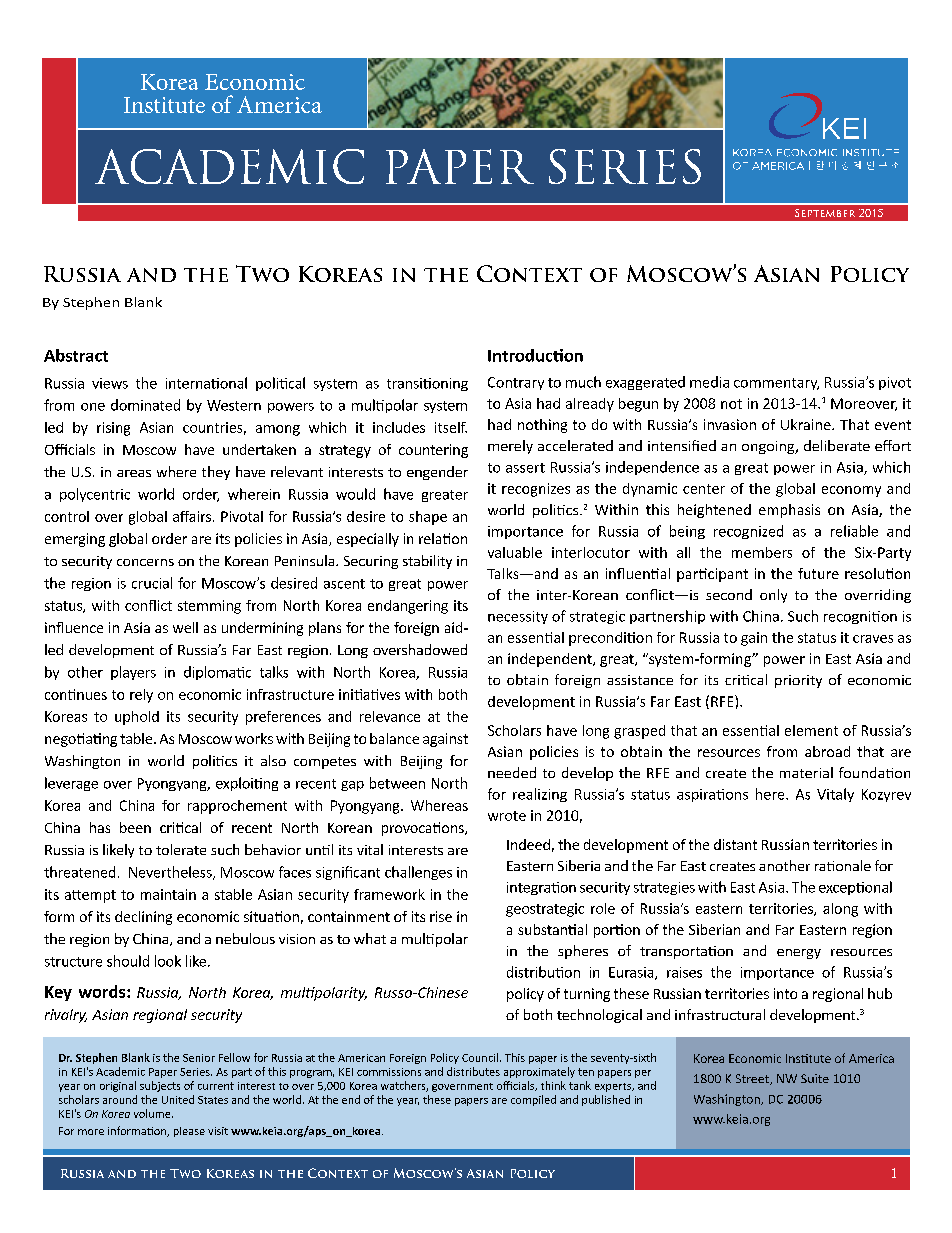  I want to click on Contrary, so click(516, 383).
